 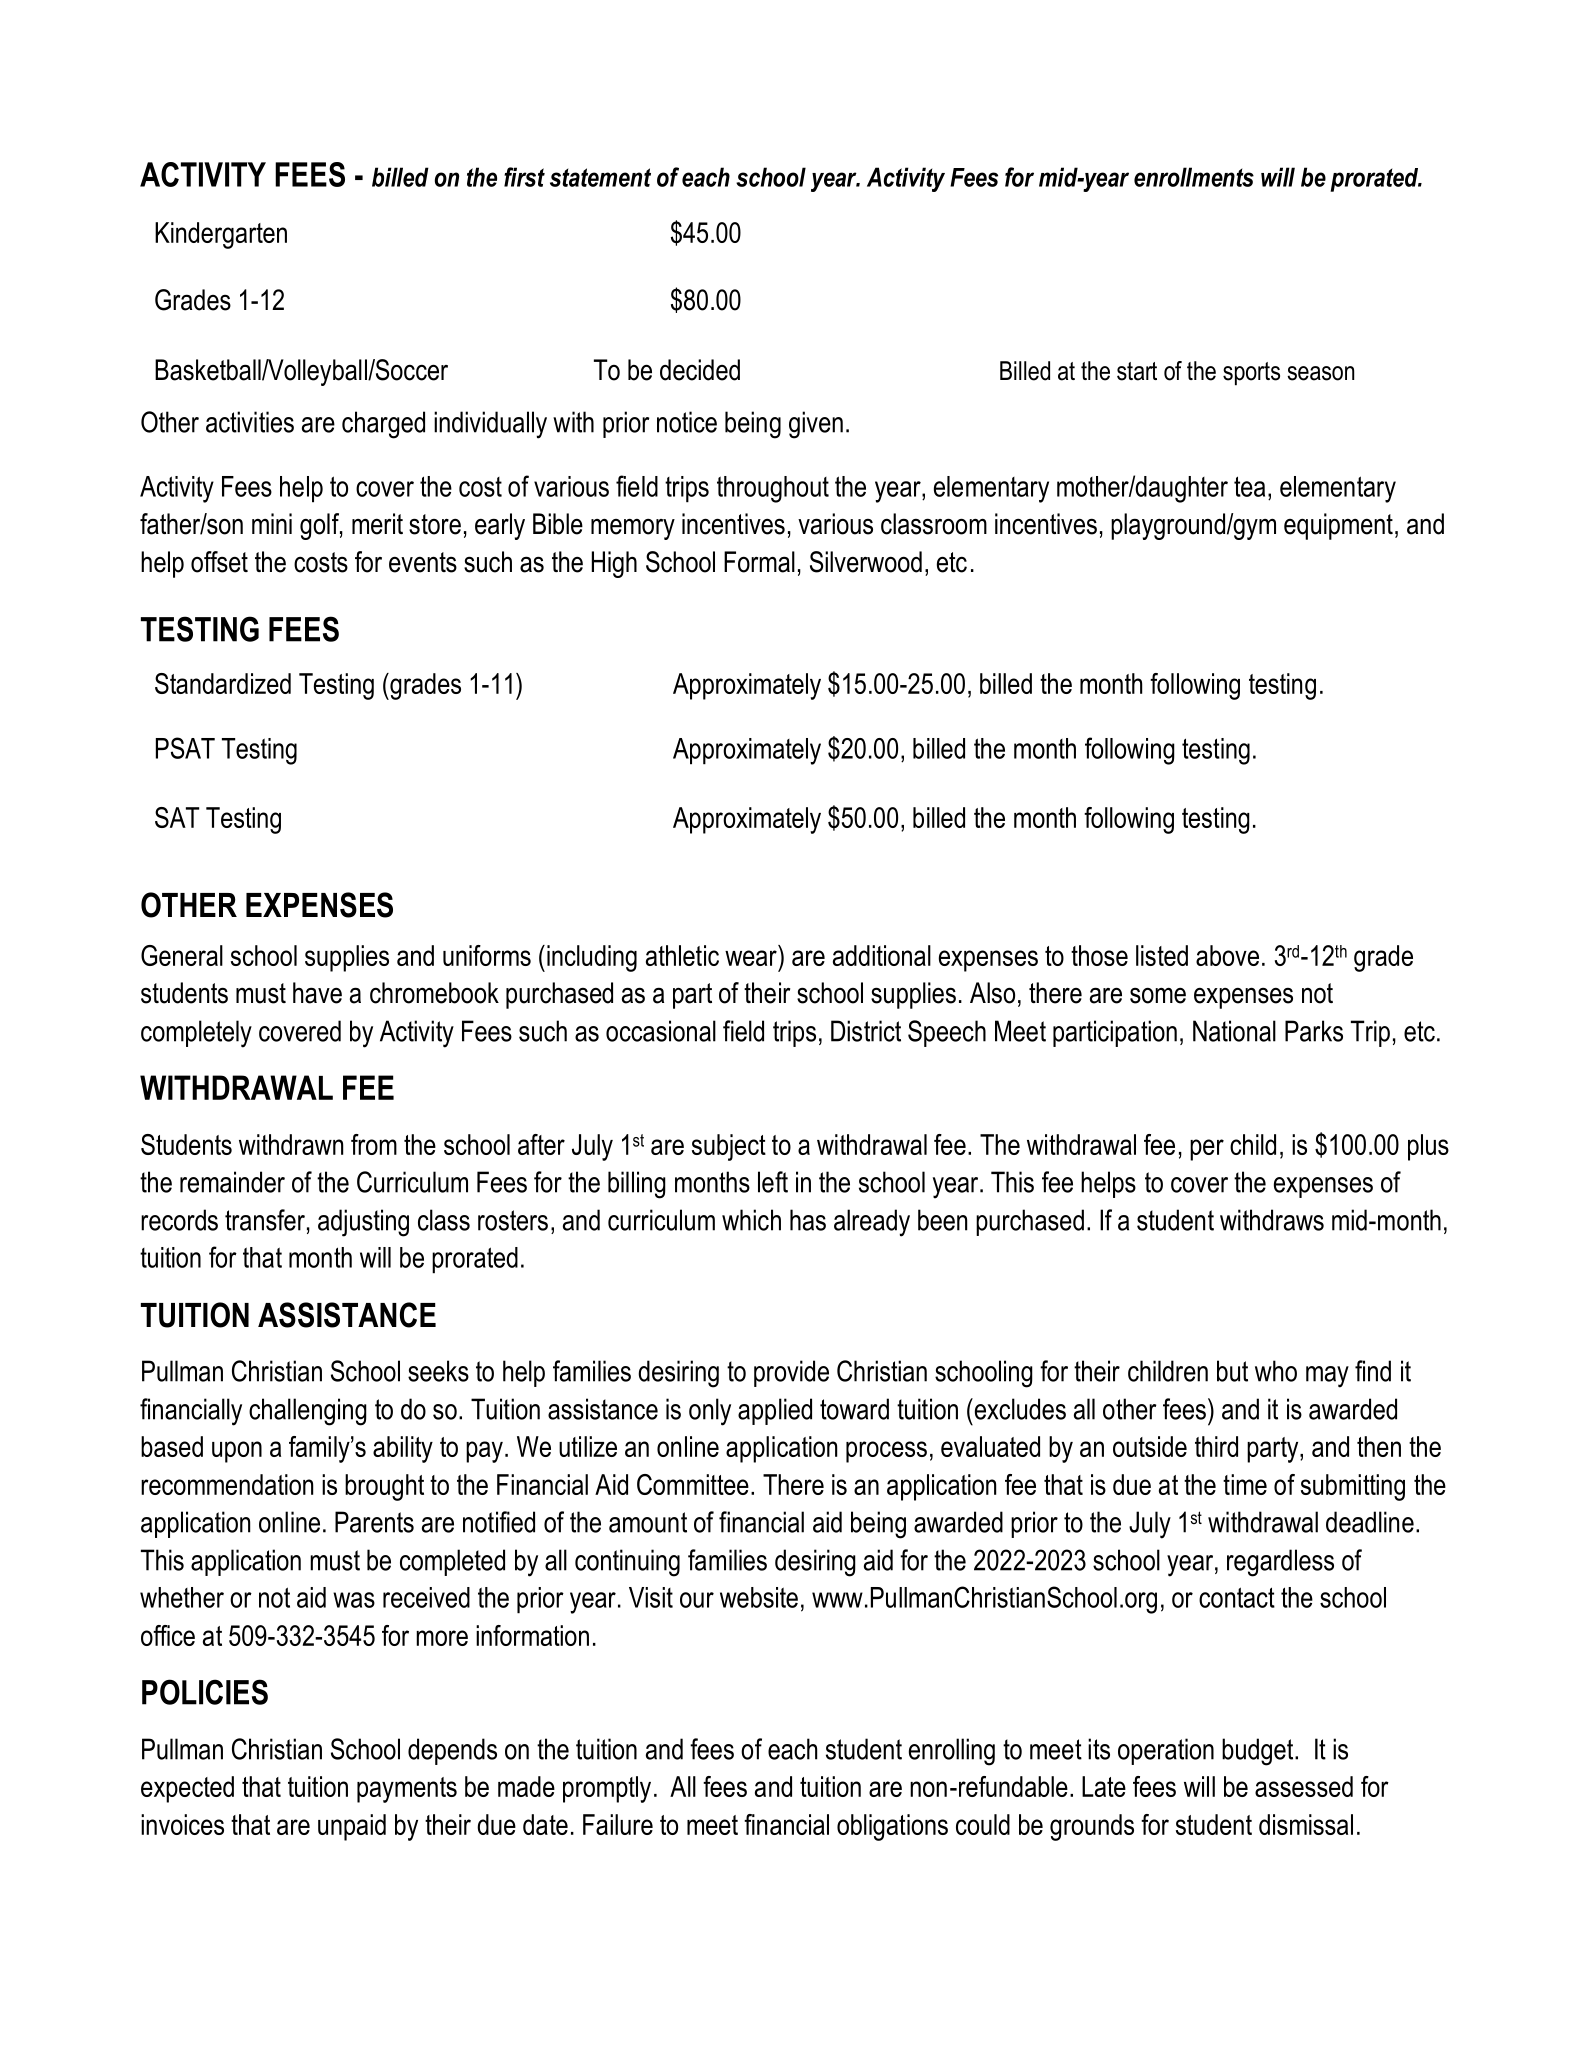 I want to click on who, so click(x=1276, y=1371).
